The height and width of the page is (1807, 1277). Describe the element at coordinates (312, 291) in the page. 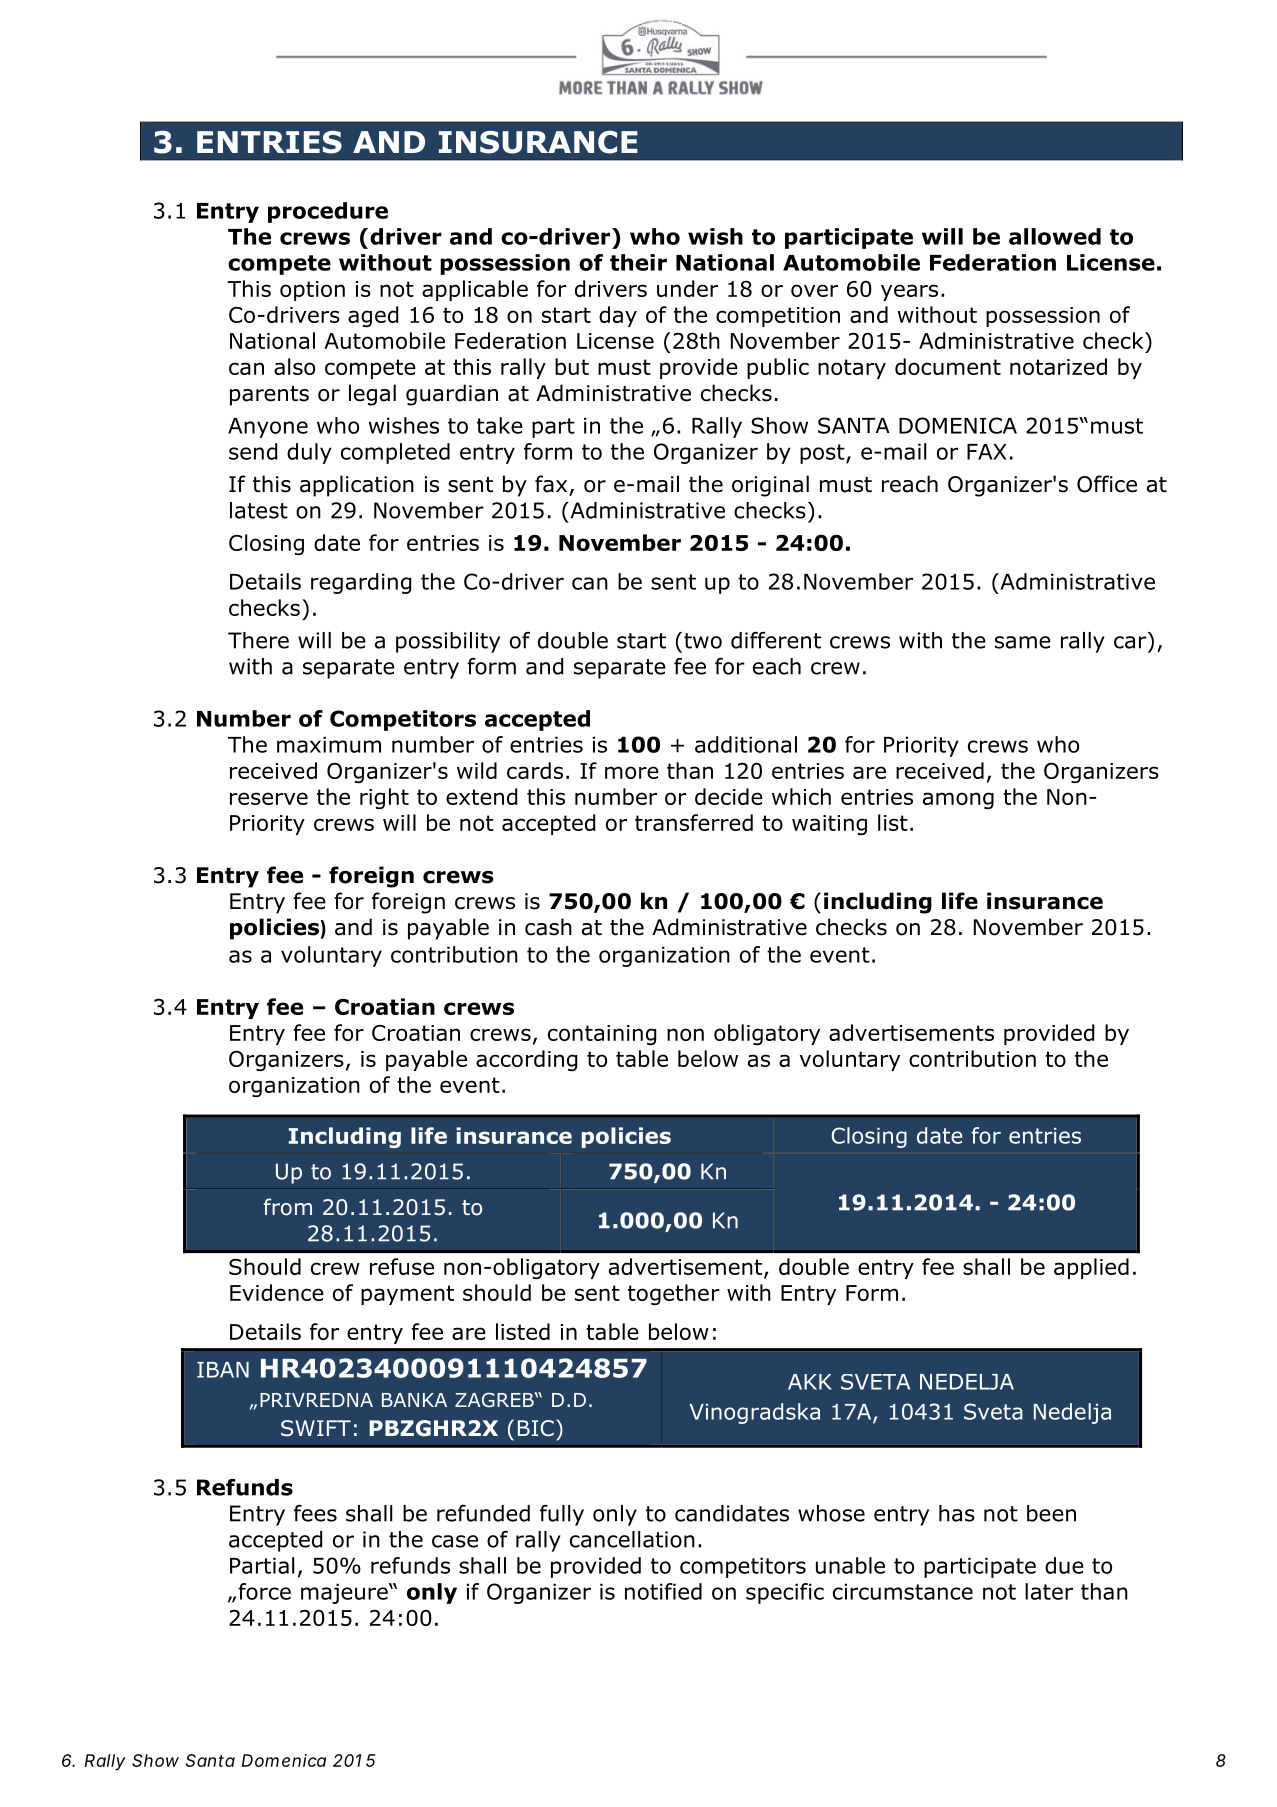

I see `option` at that location.
